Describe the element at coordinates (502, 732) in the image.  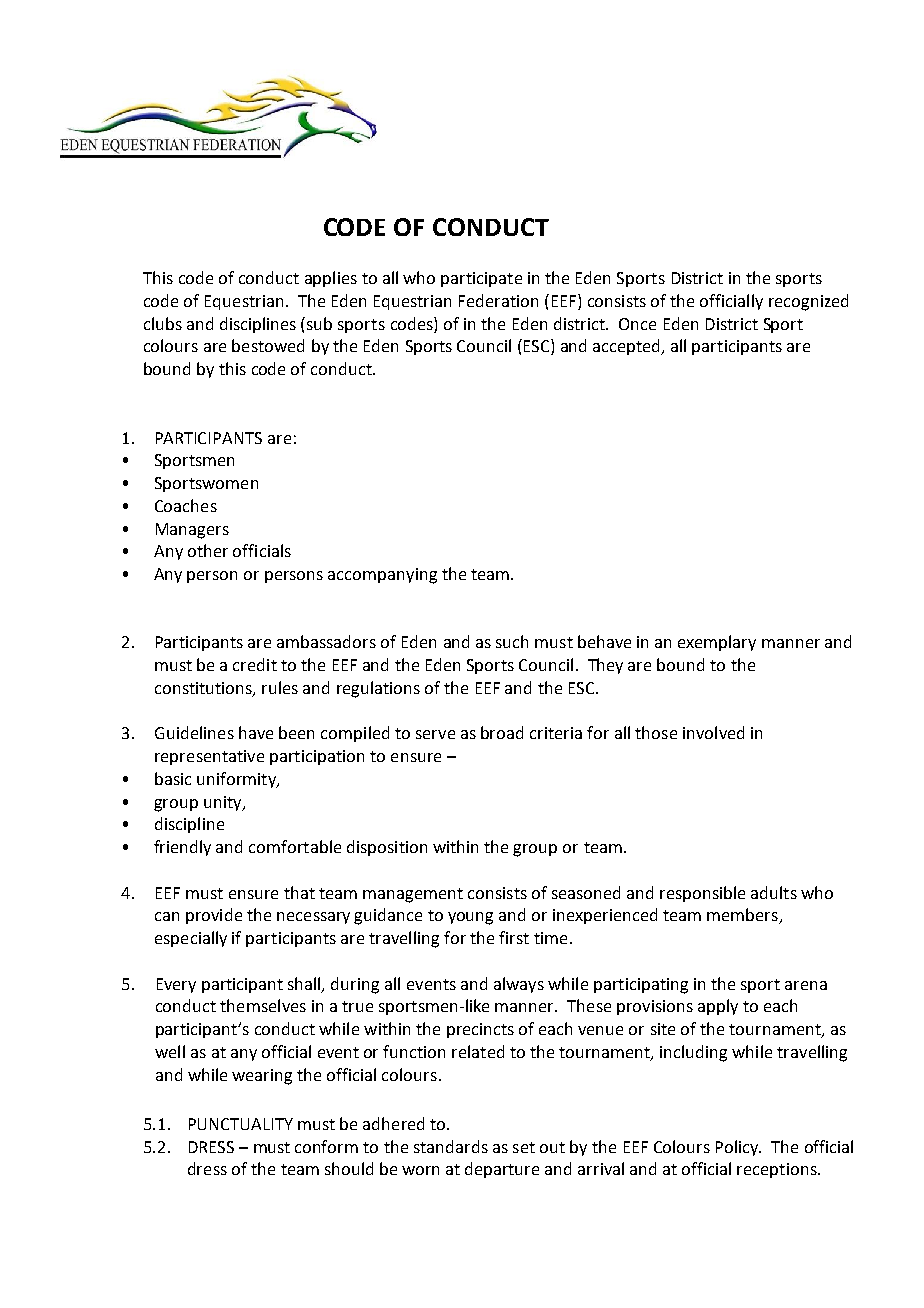
I see `broad` at that location.
